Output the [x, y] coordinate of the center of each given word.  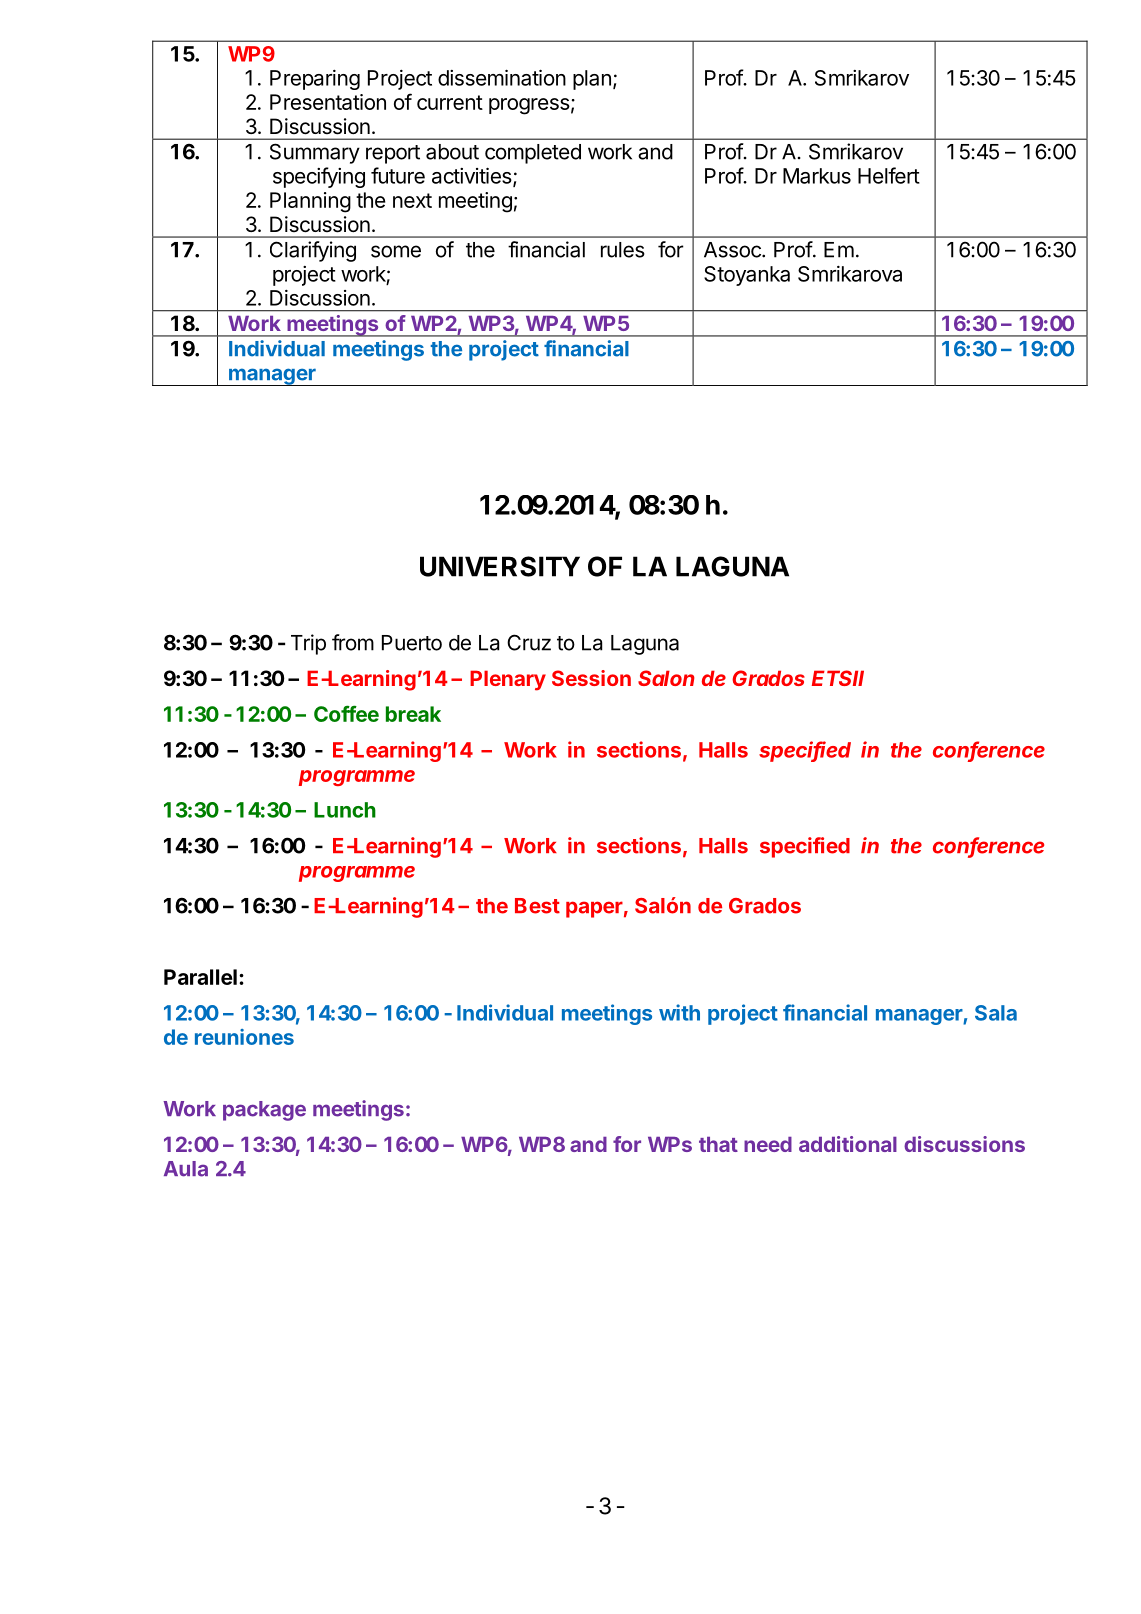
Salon [666, 678]
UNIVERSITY [500, 566]
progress [529, 106]
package [264, 1111]
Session [591, 678]
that [718, 1144]
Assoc [733, 250]
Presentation [328, 102]
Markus [817, 176]
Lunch [345, 810]
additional [848, 1144]
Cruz [529, 642]
